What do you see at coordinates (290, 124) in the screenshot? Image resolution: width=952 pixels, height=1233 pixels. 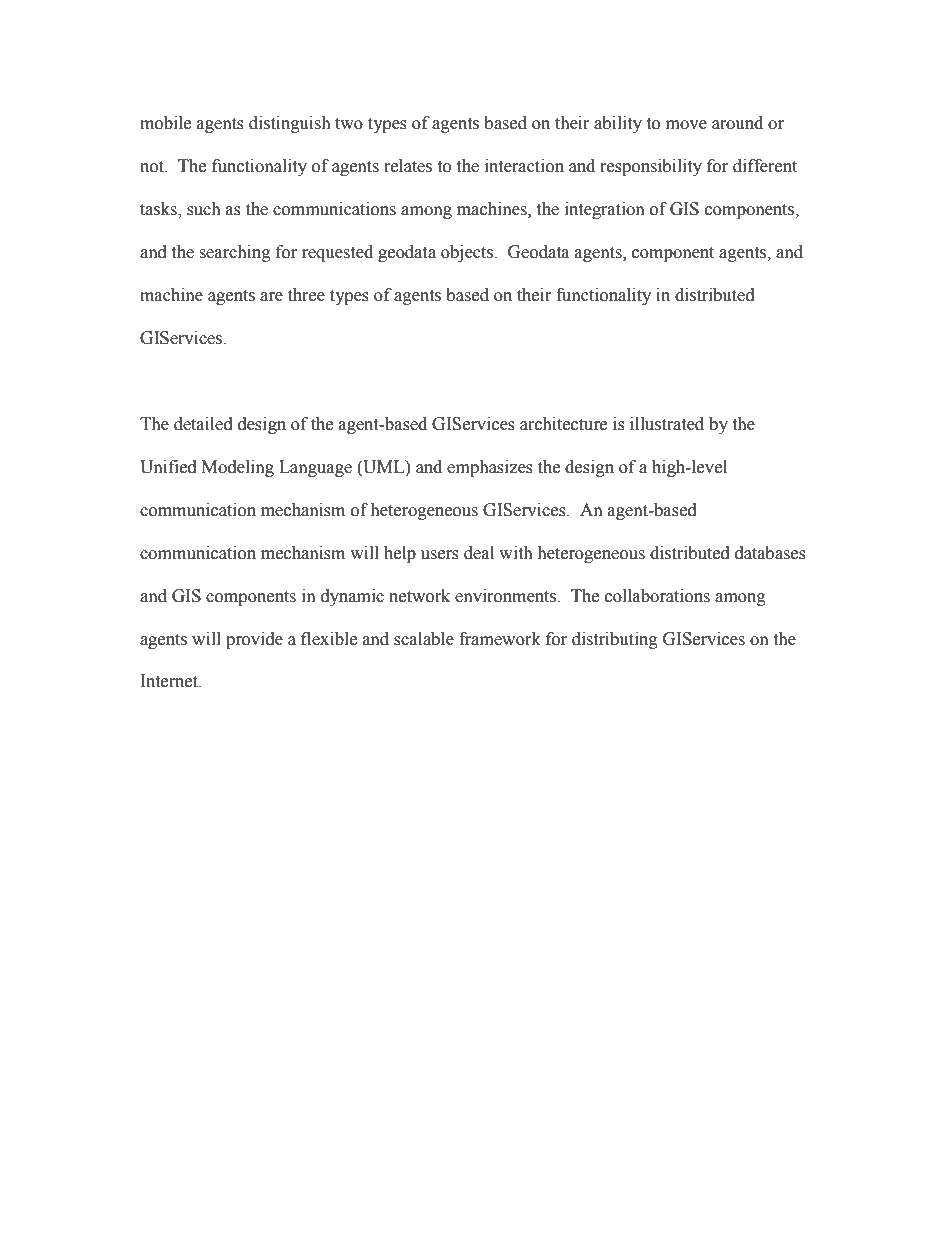 I see `distinguish` at bounding box center [290, 124].
